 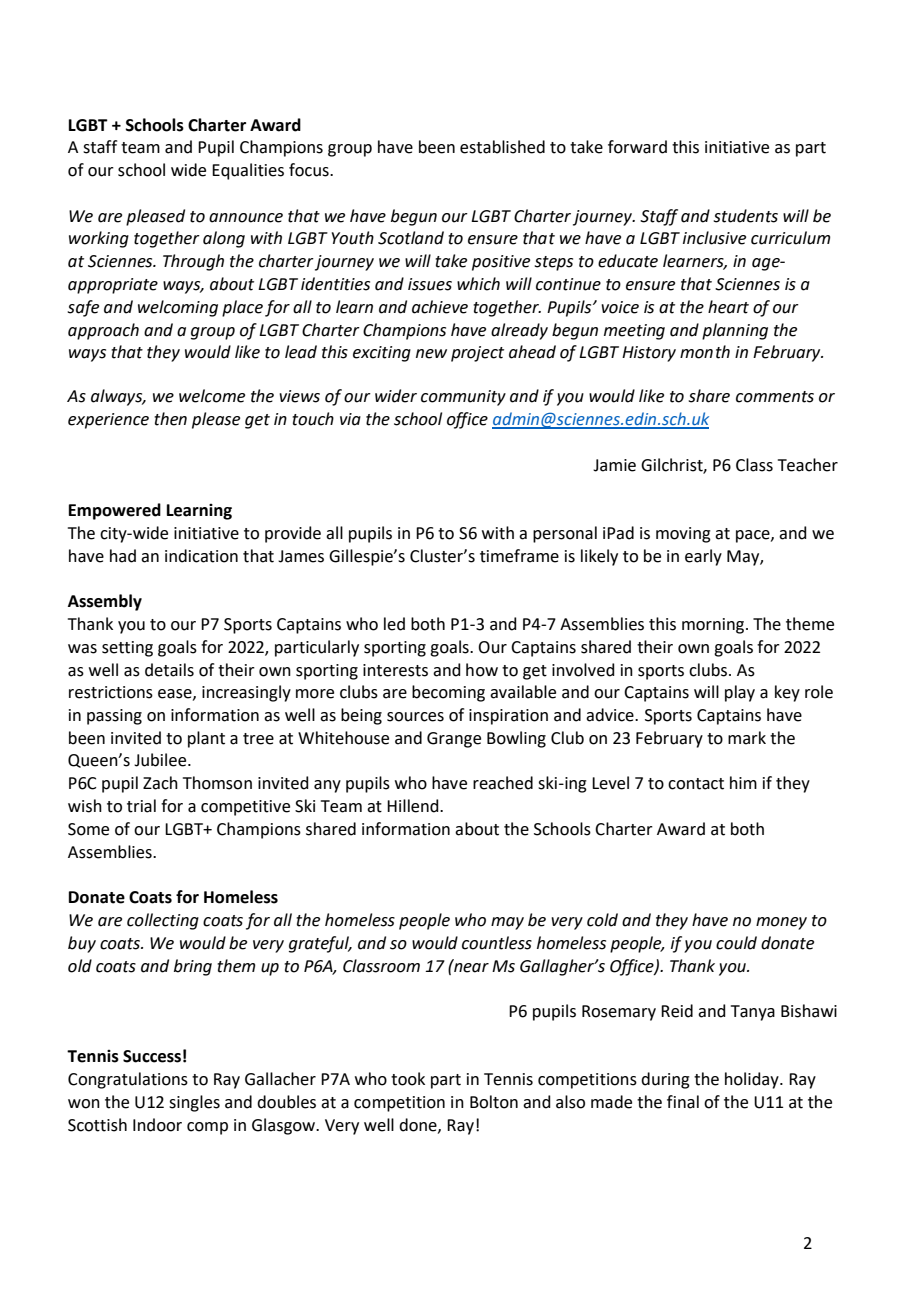 I want to click on then, so click(x=170, y=419).
